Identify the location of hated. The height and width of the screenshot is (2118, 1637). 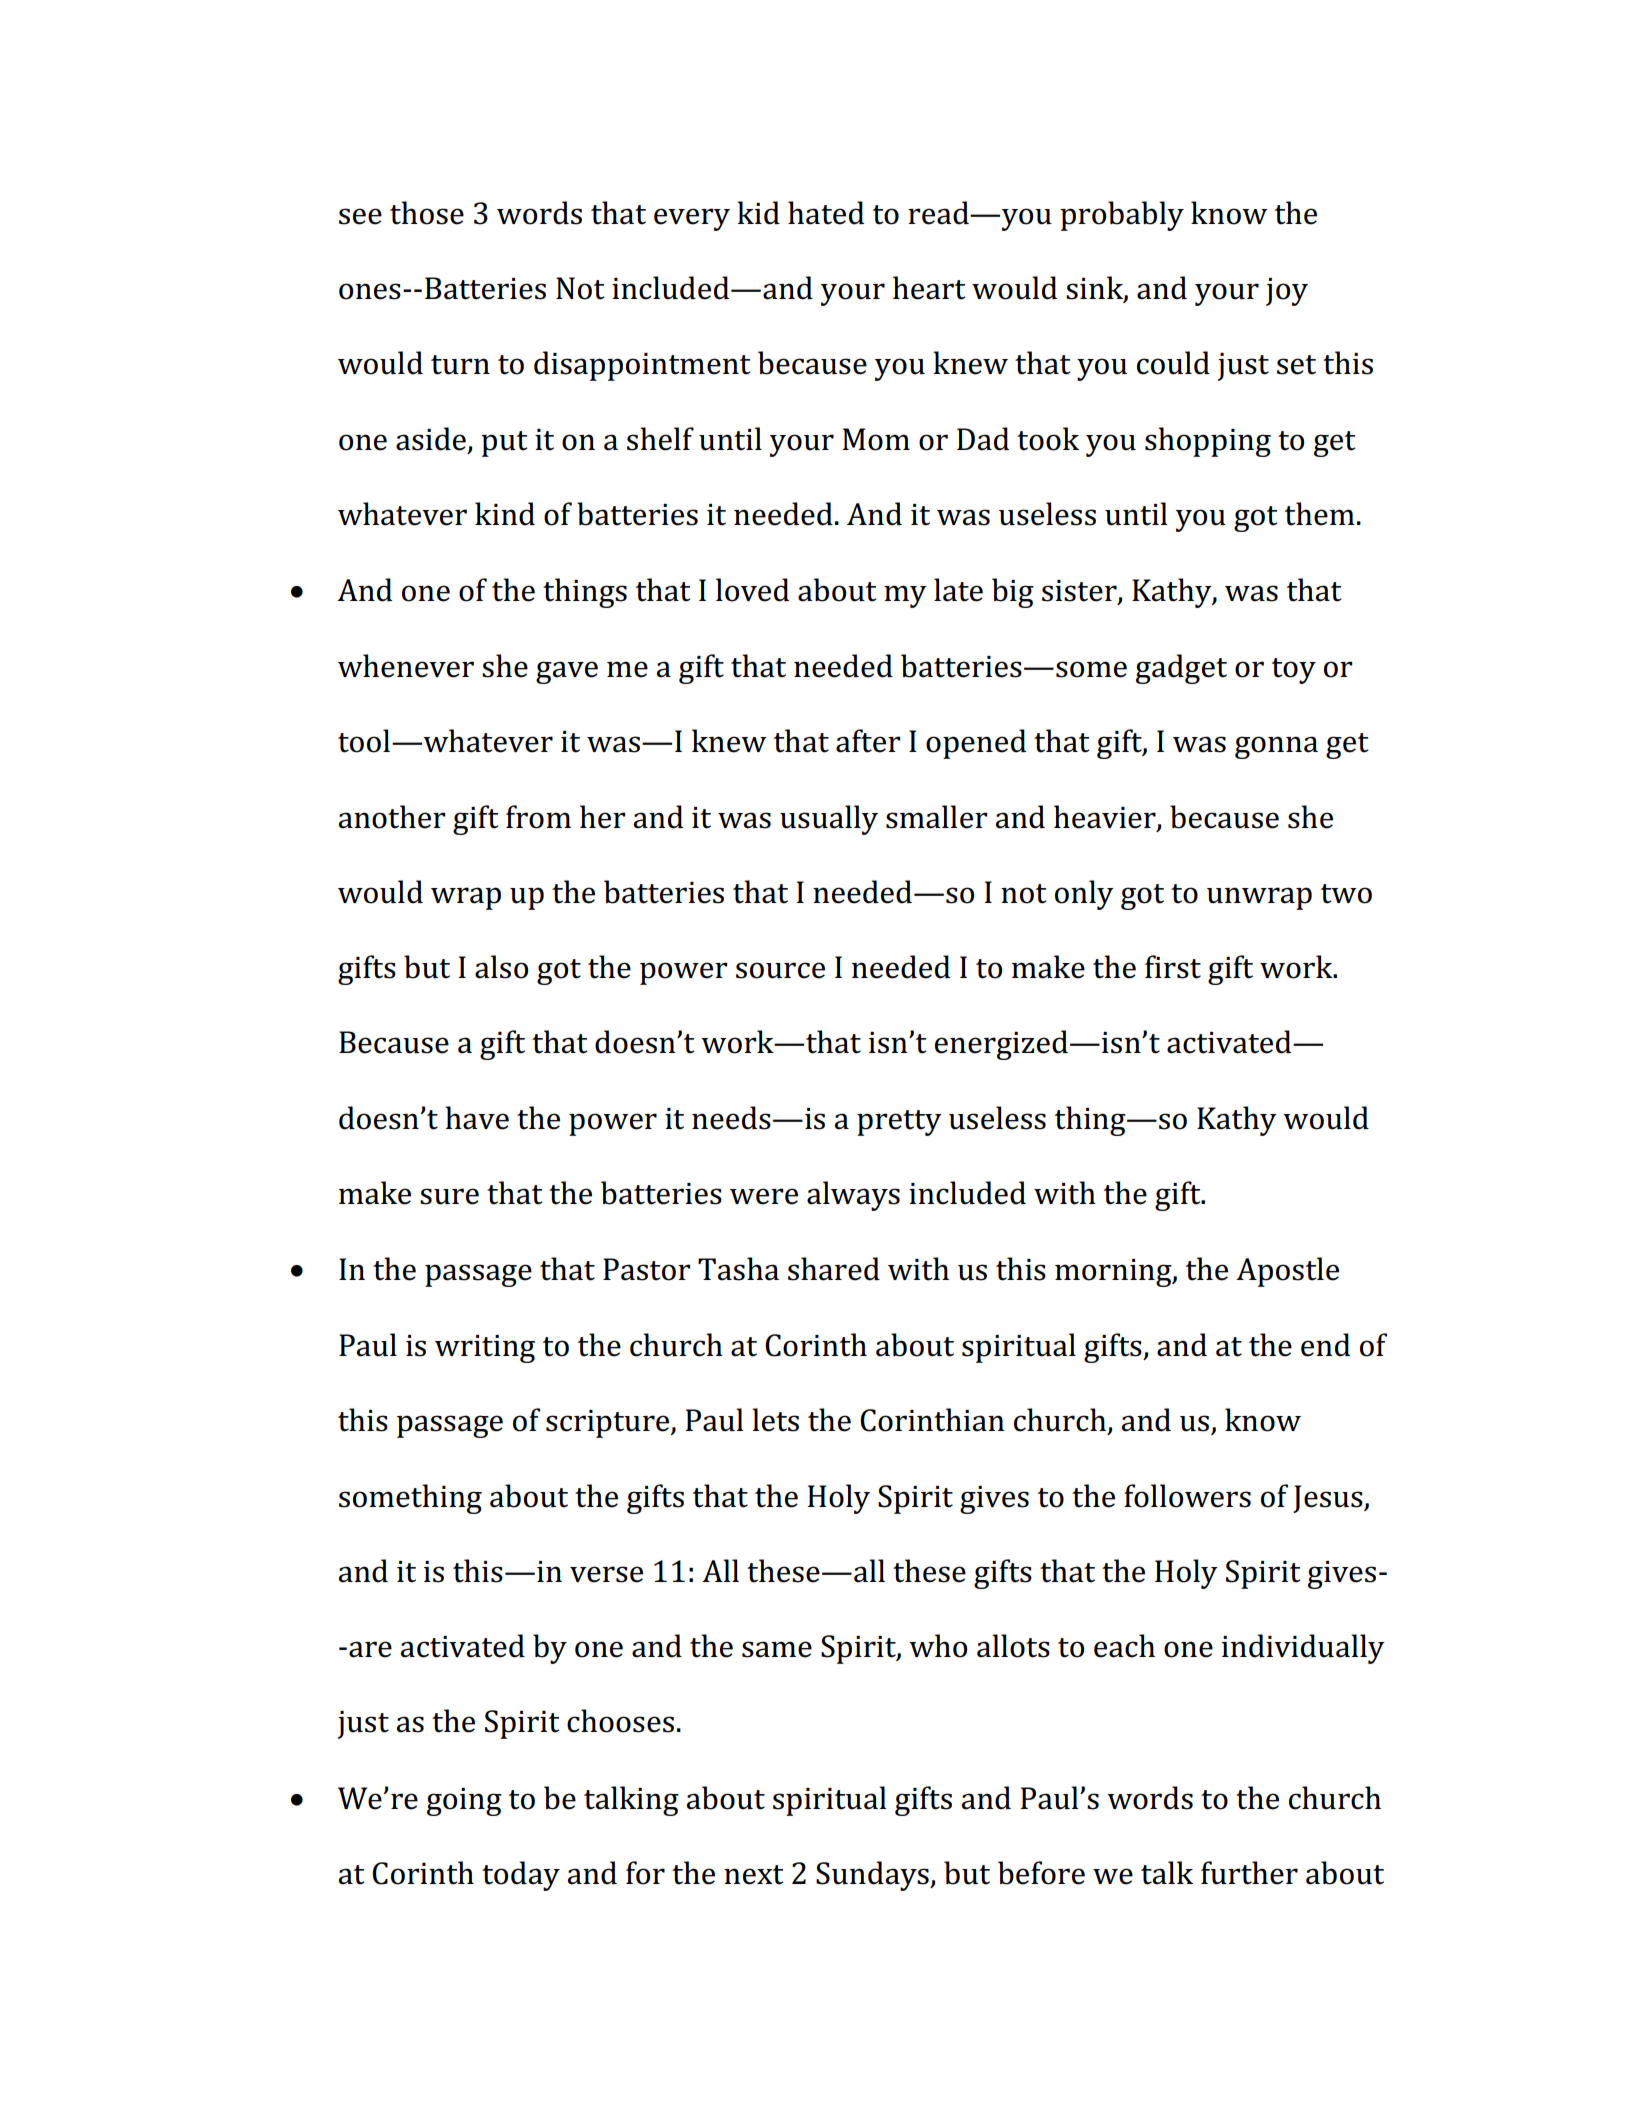
(826, 213).
